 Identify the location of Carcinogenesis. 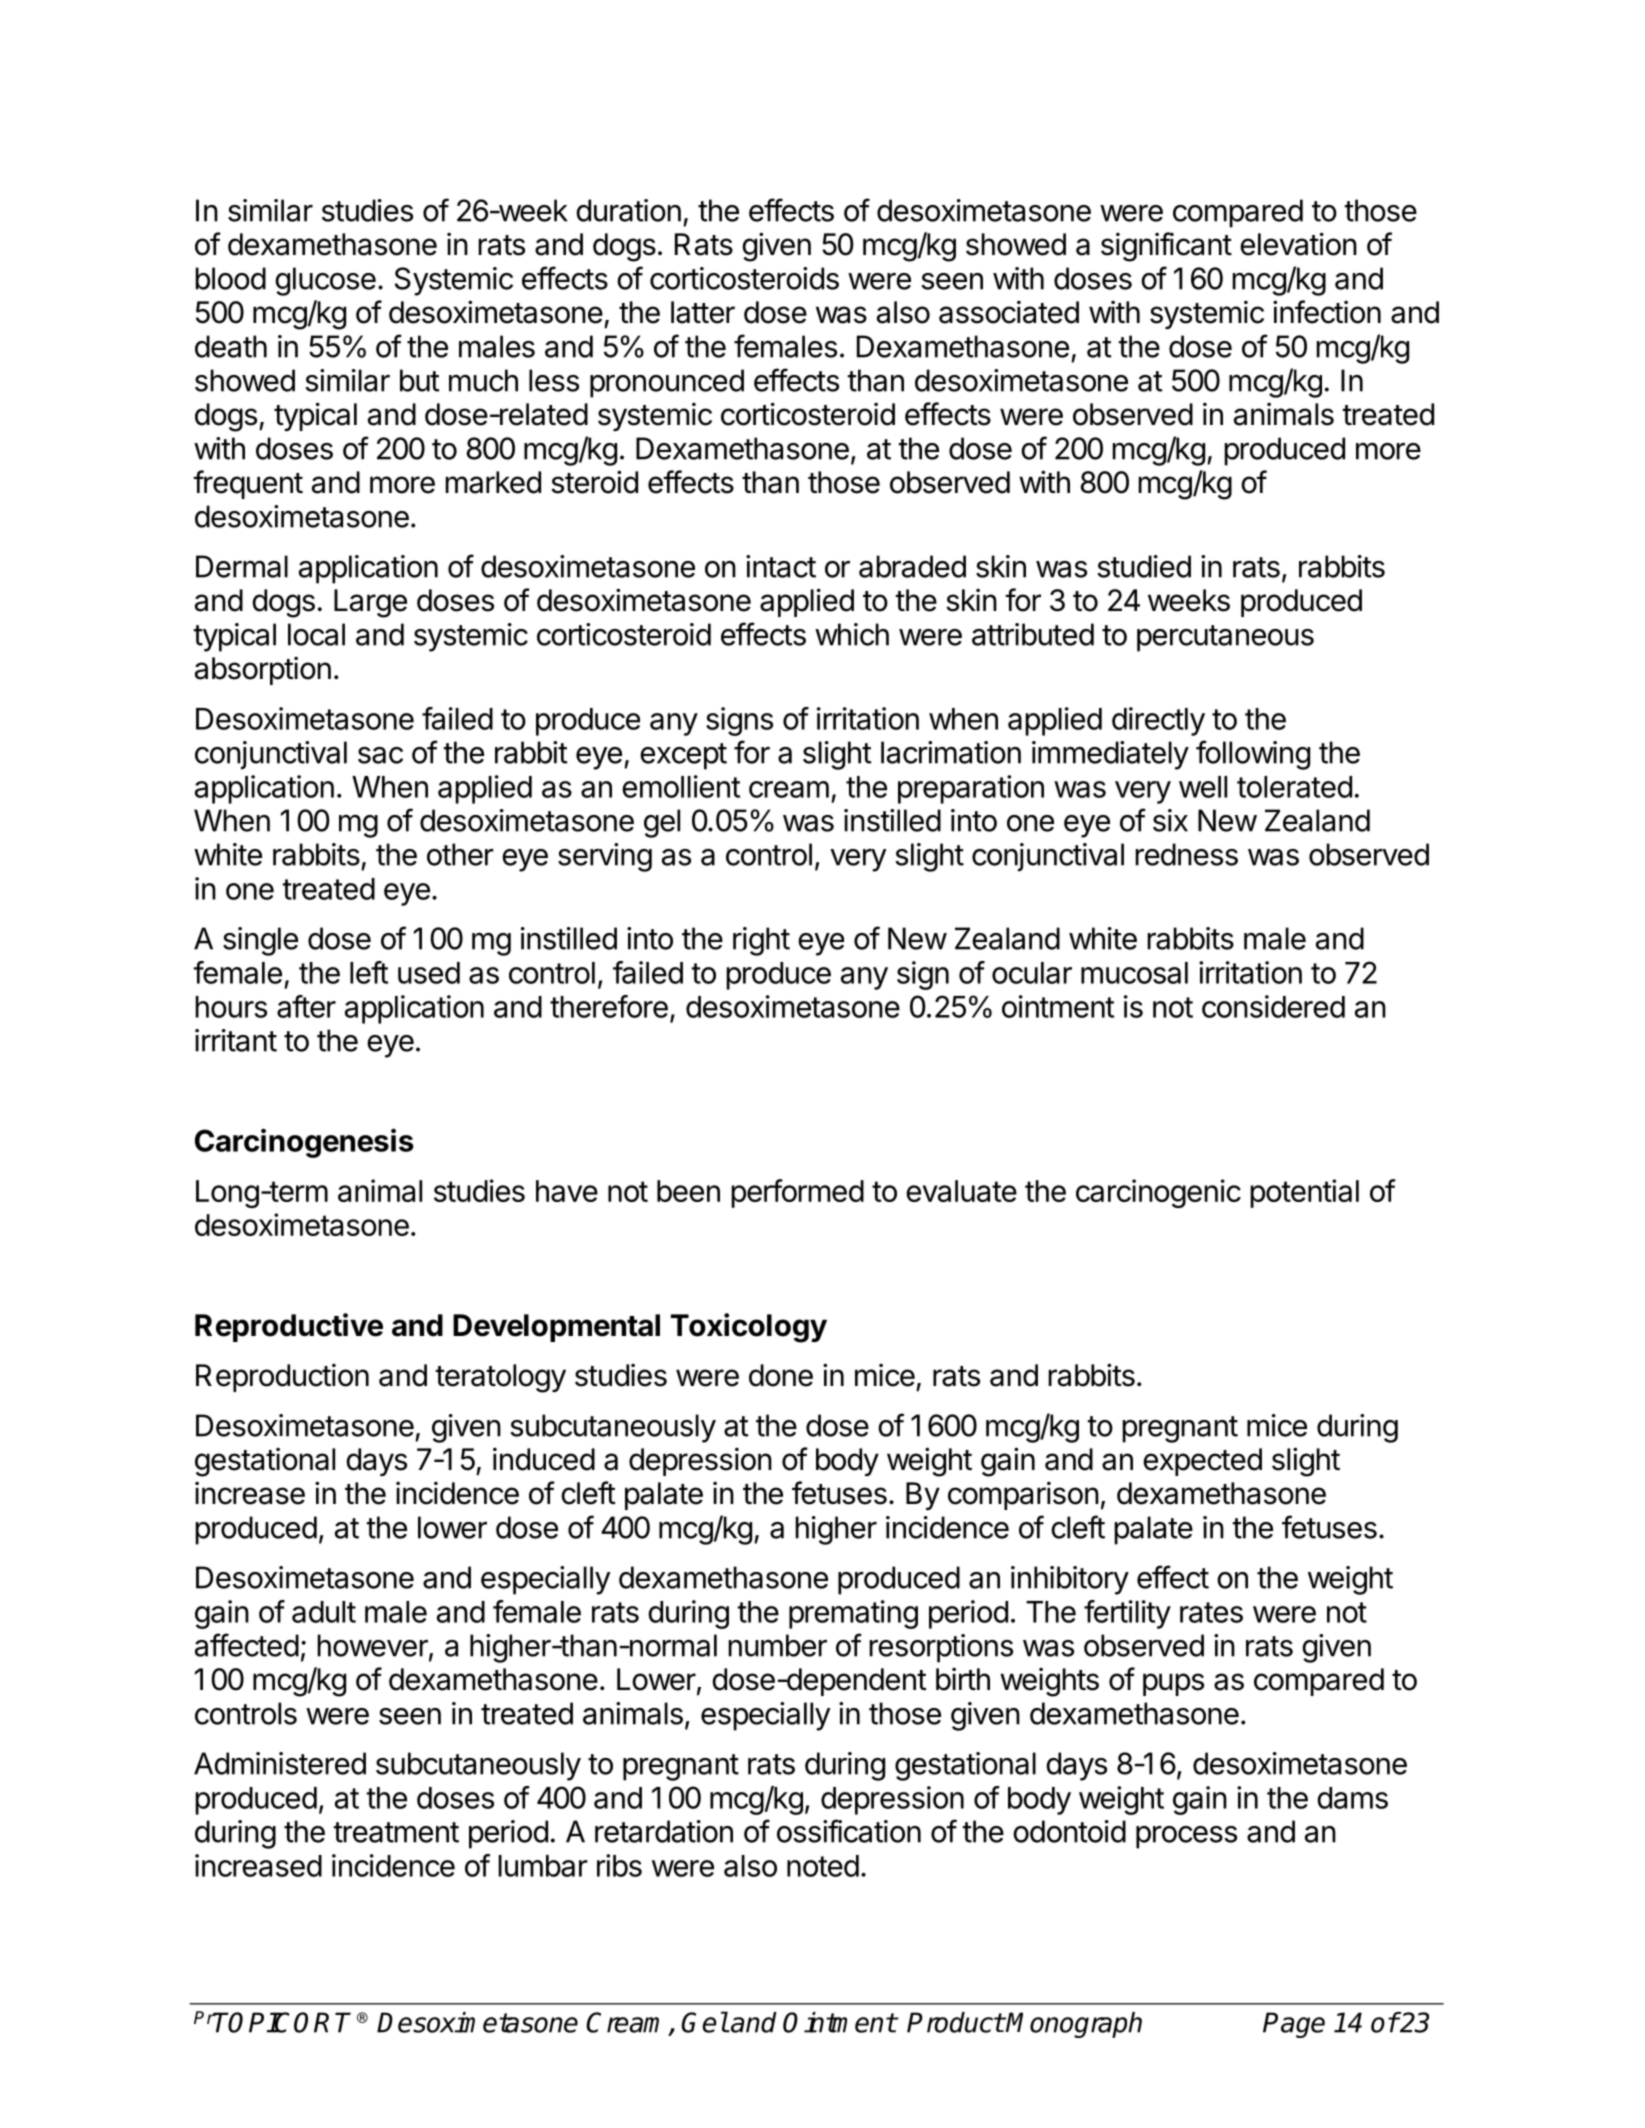
(304, 1143).
